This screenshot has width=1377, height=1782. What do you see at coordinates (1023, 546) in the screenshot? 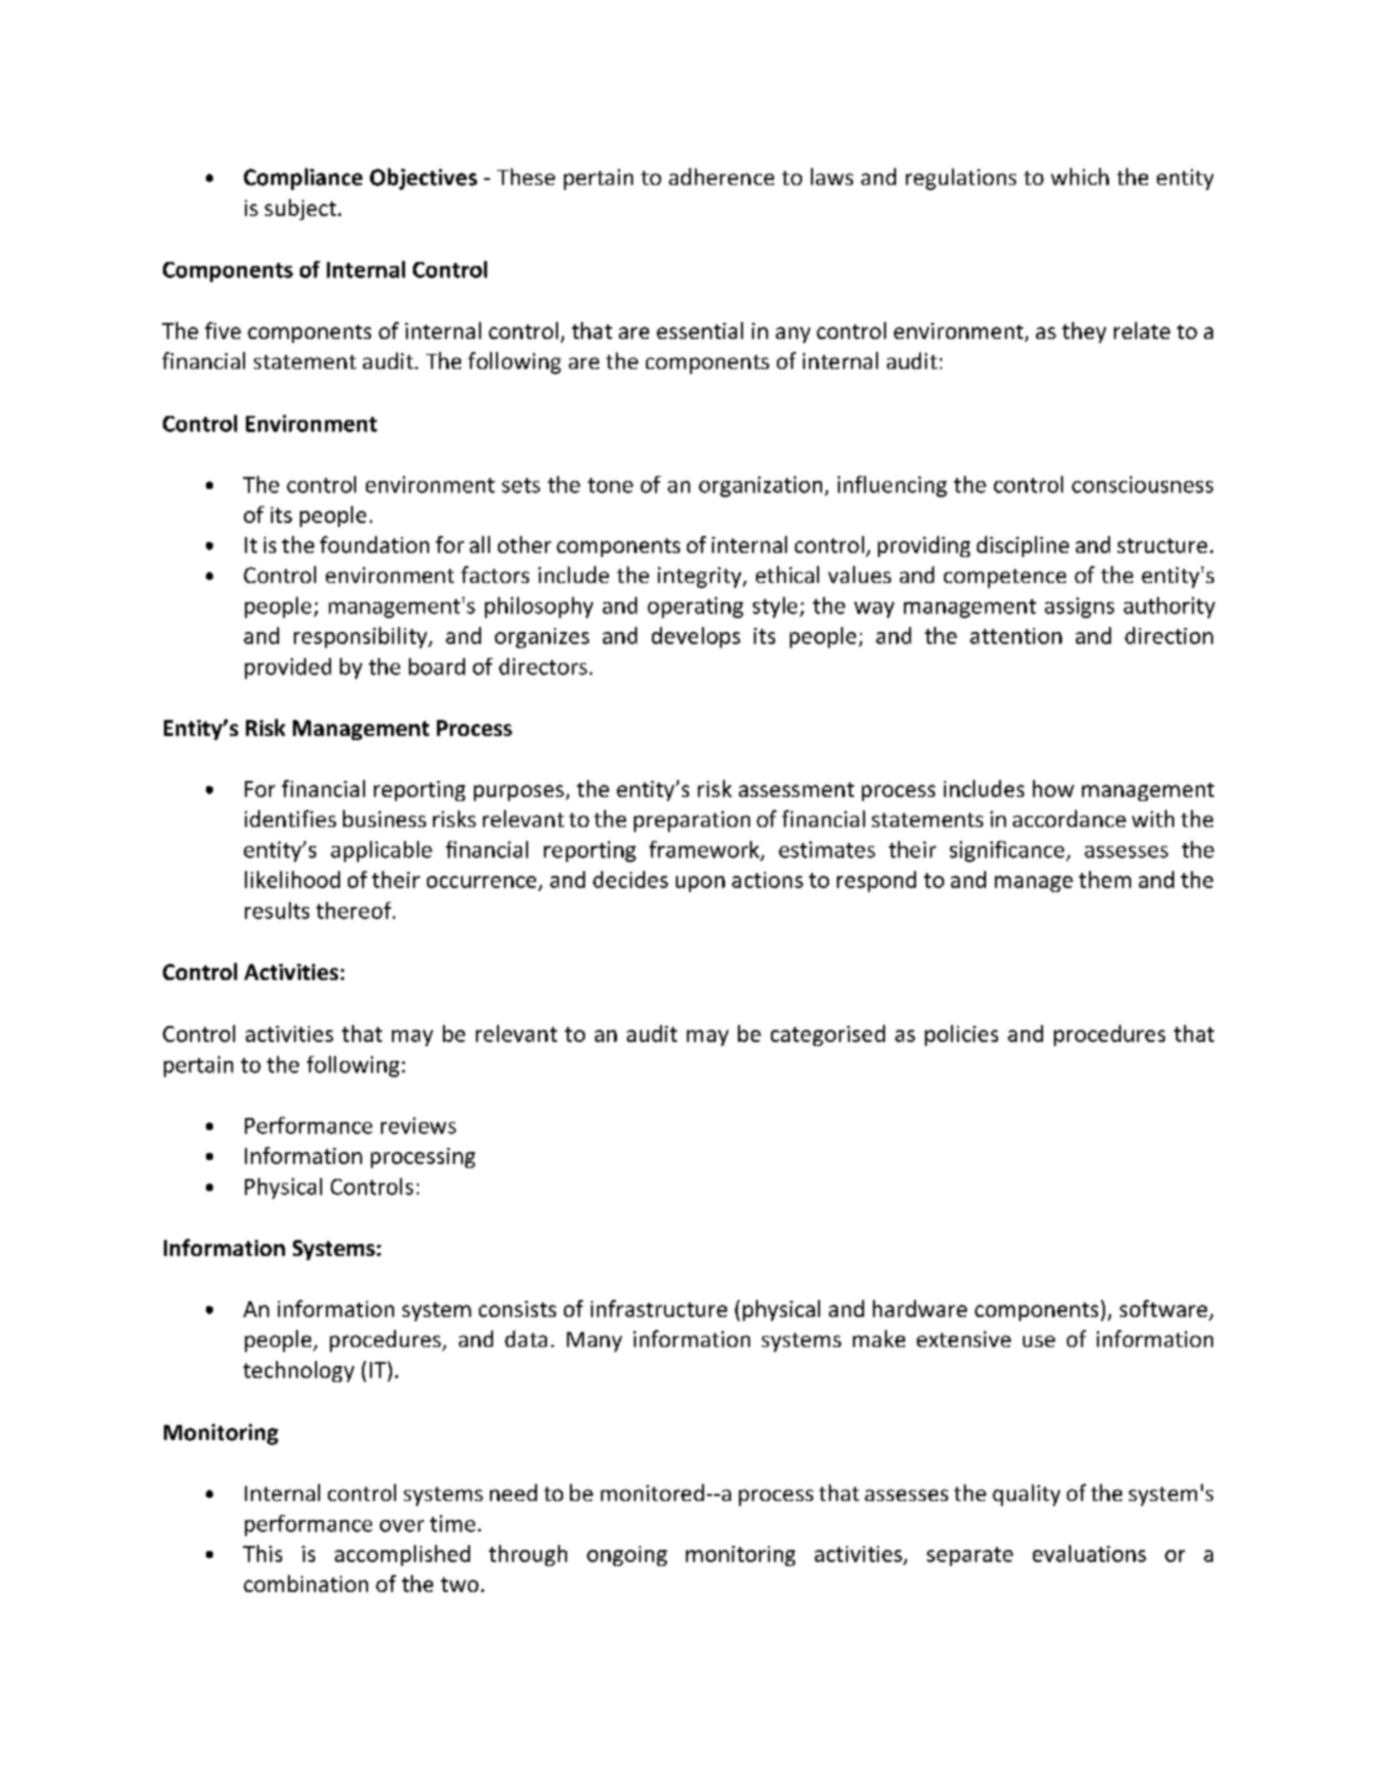
I see `discipline` at bounding box center [1023, 546].
